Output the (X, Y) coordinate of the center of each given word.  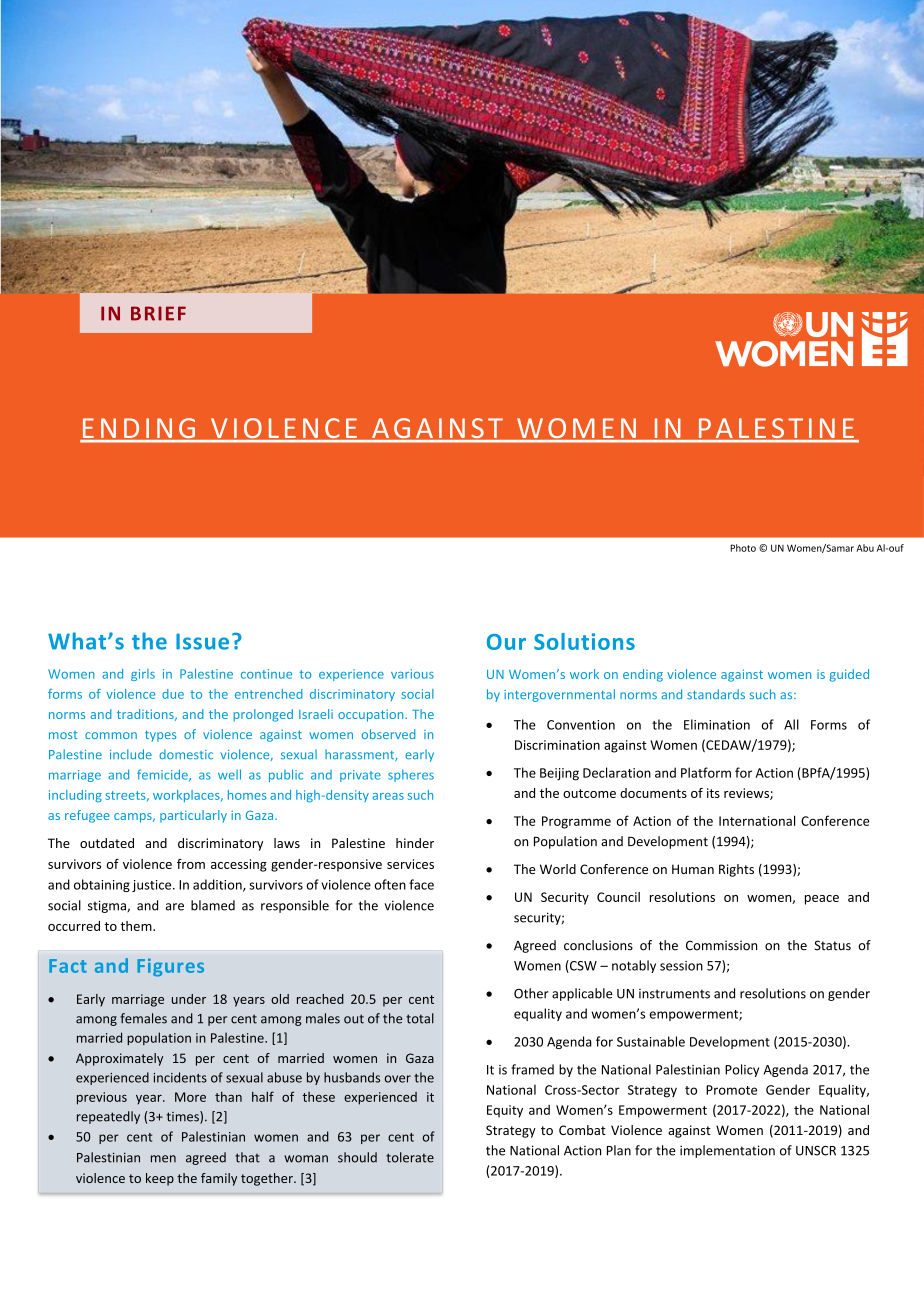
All (791, 724)
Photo (743, 548)
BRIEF (158, 313)
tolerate (410, 1157)
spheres (411, 775)
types (160, 736)
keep (160, 1179)
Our (506, 642)
